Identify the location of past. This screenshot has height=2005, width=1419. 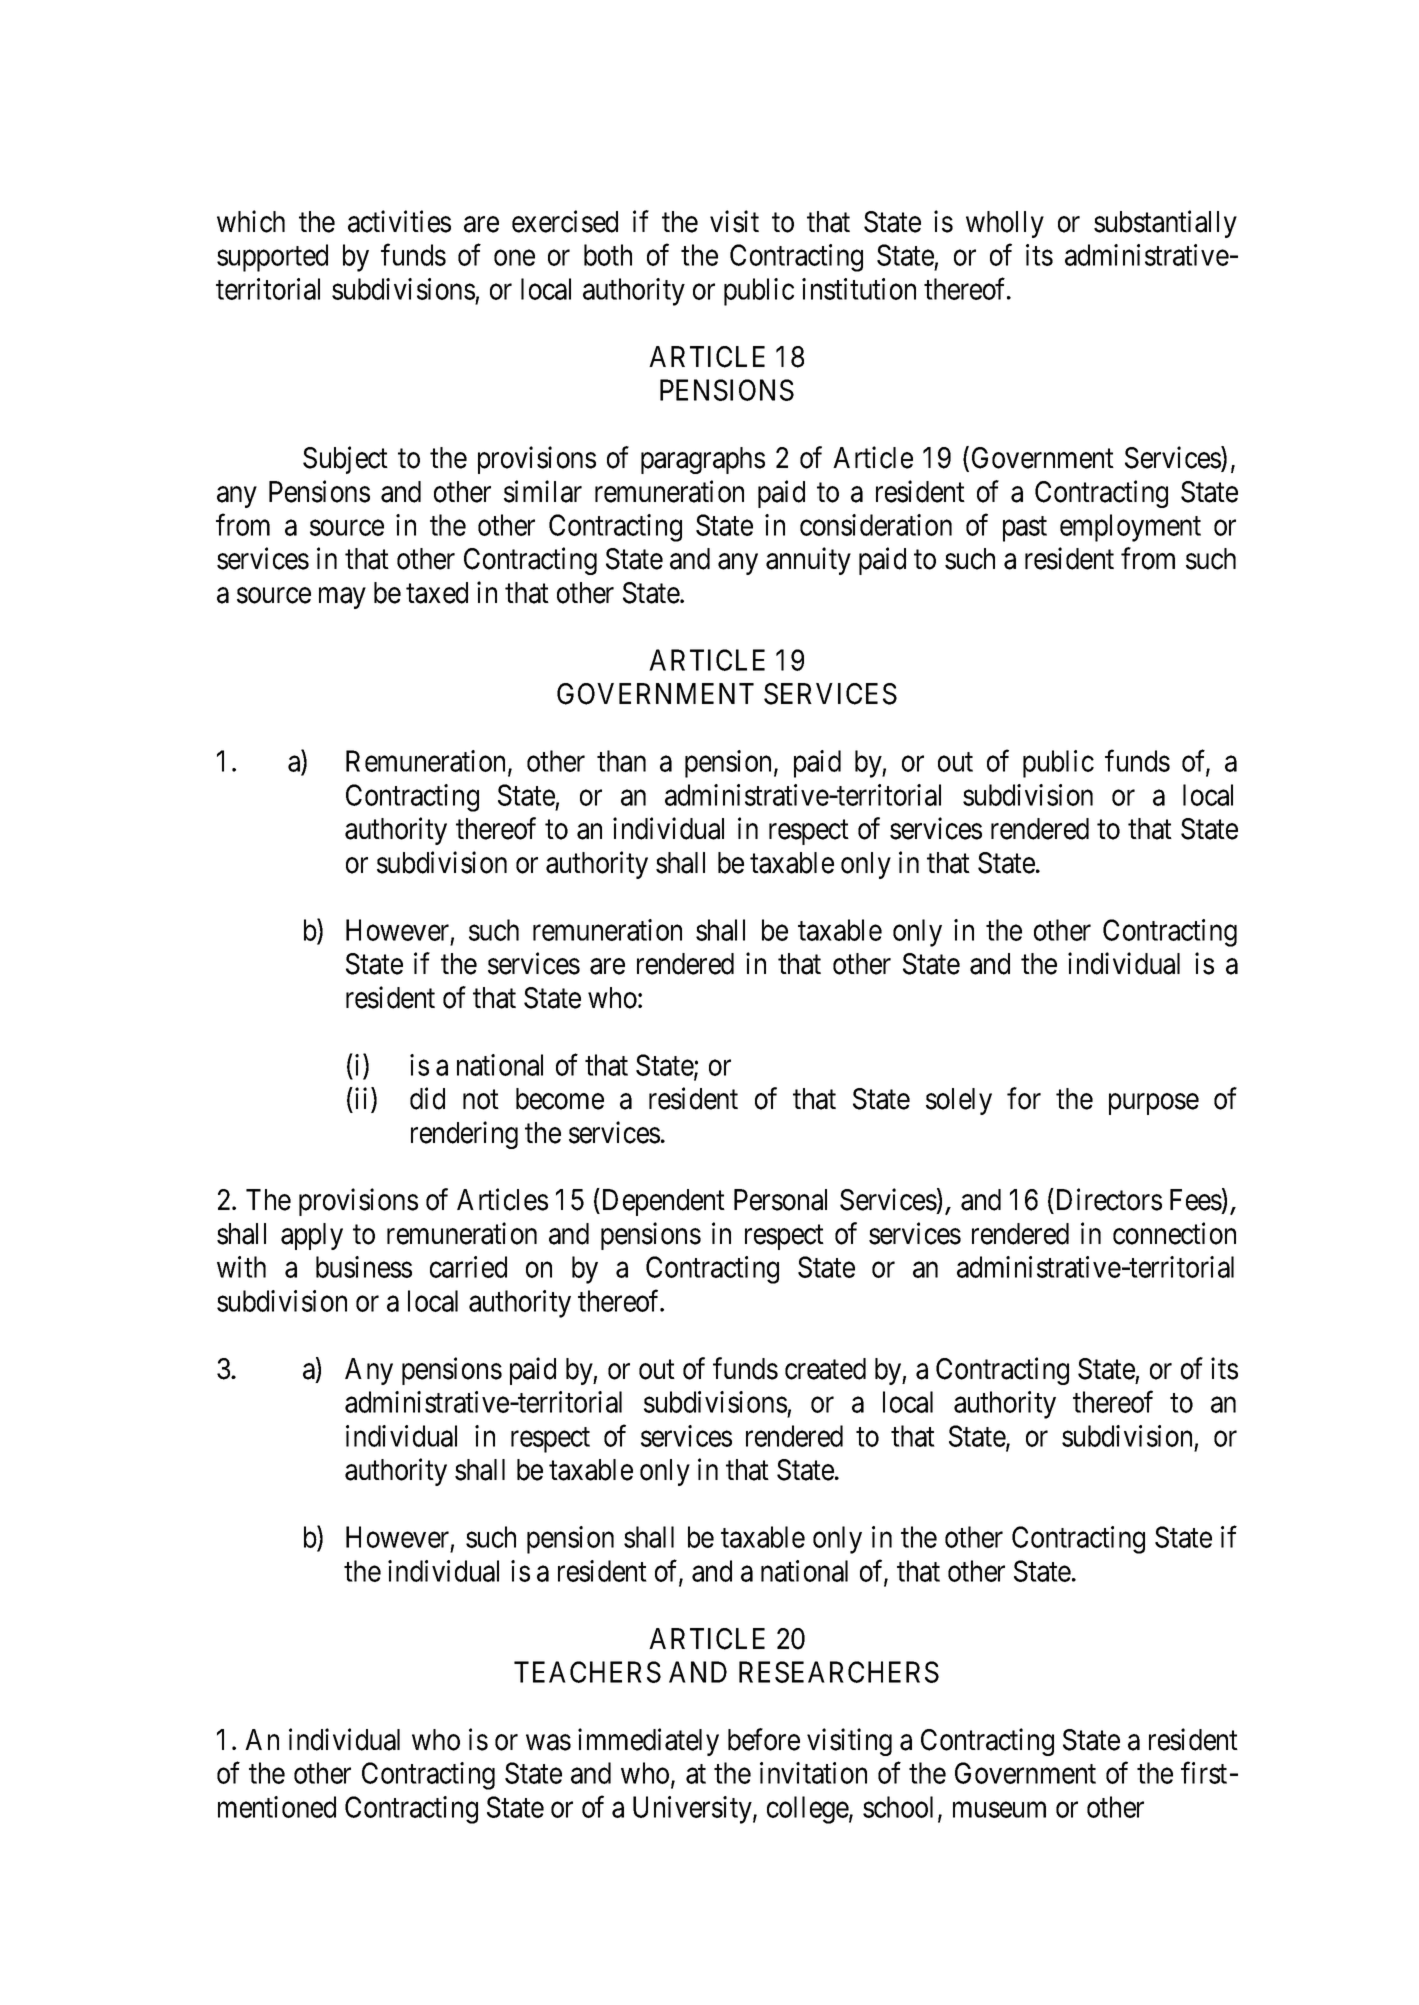
(1025, 529).
